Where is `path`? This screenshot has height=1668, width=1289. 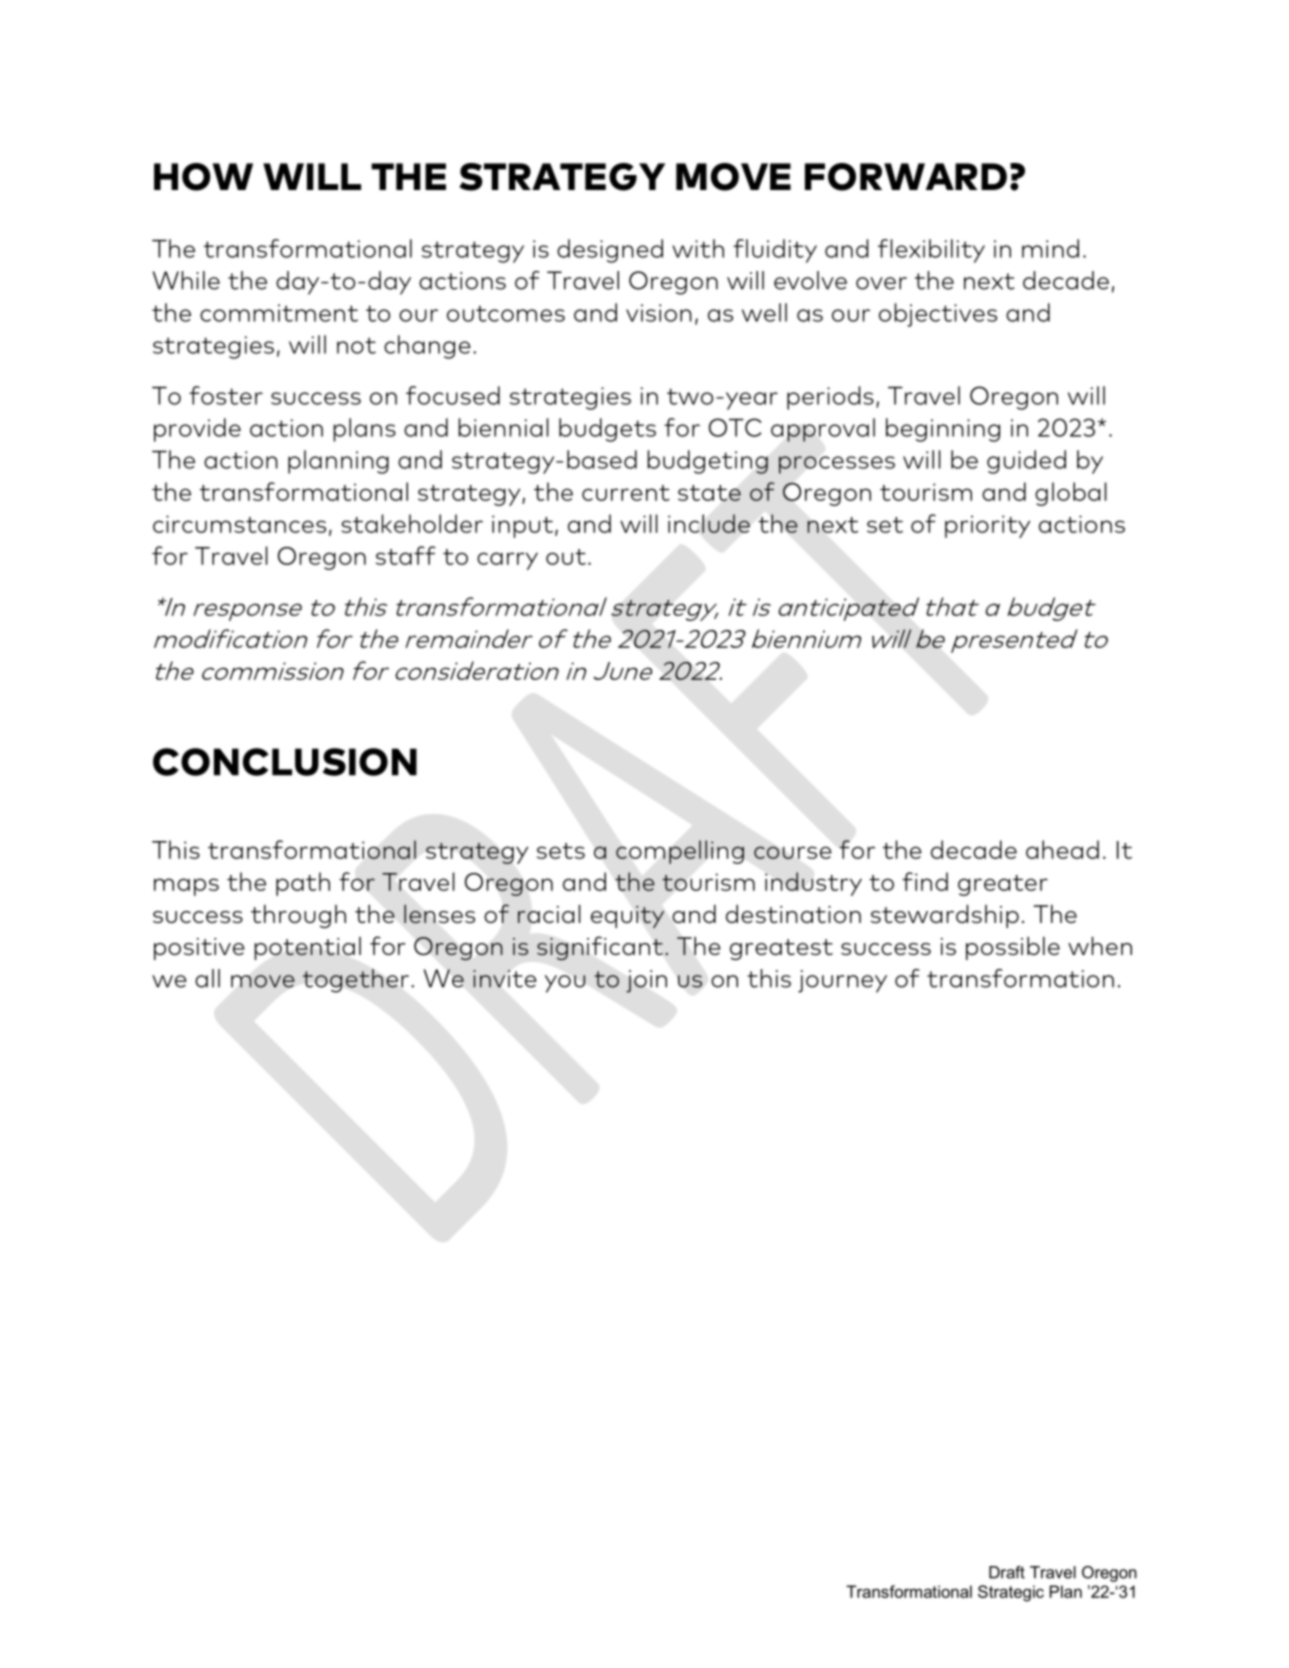 path is located at coordinates (303, 884).
